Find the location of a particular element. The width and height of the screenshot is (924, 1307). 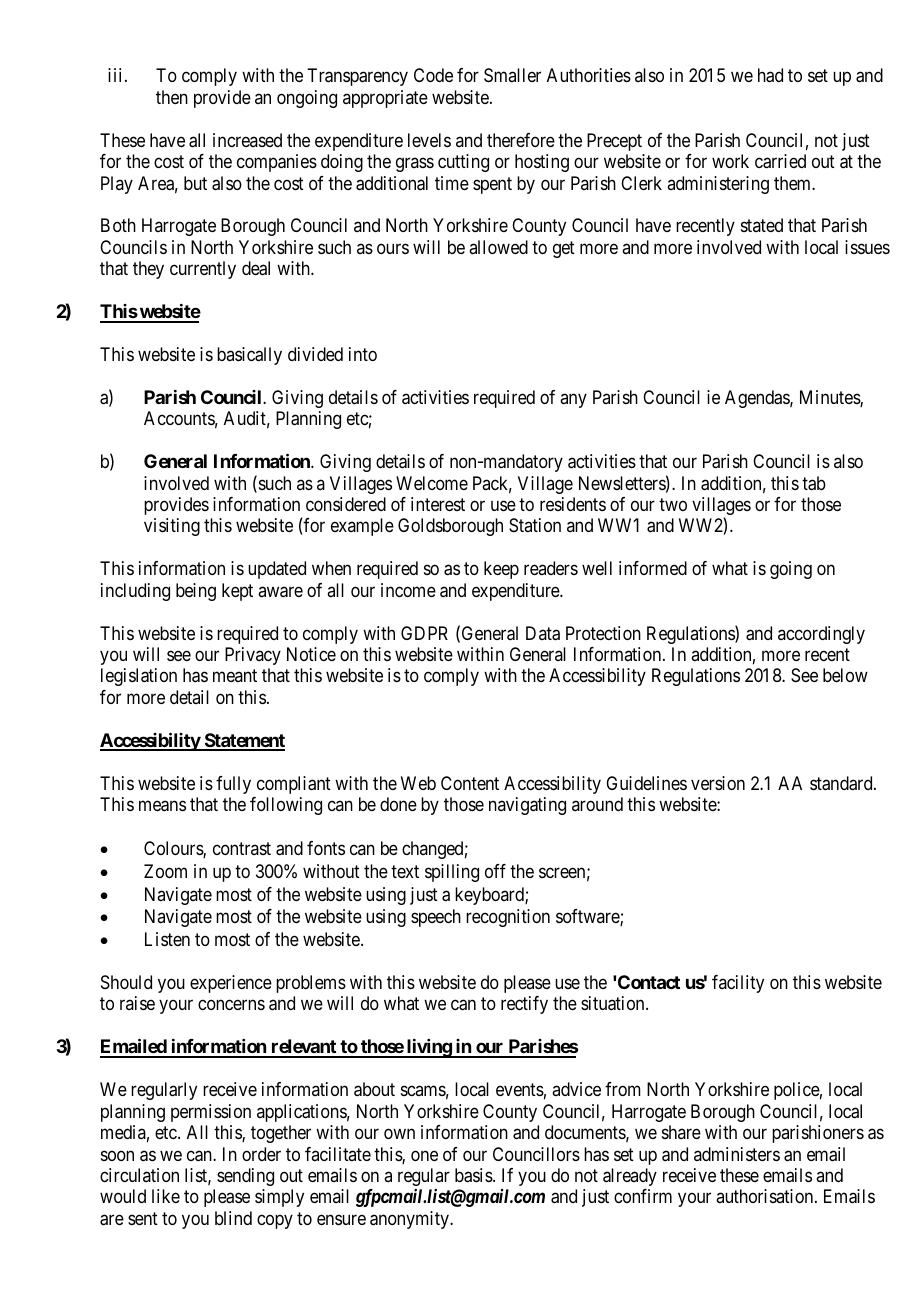

then is located at coordinates (172, 97).
